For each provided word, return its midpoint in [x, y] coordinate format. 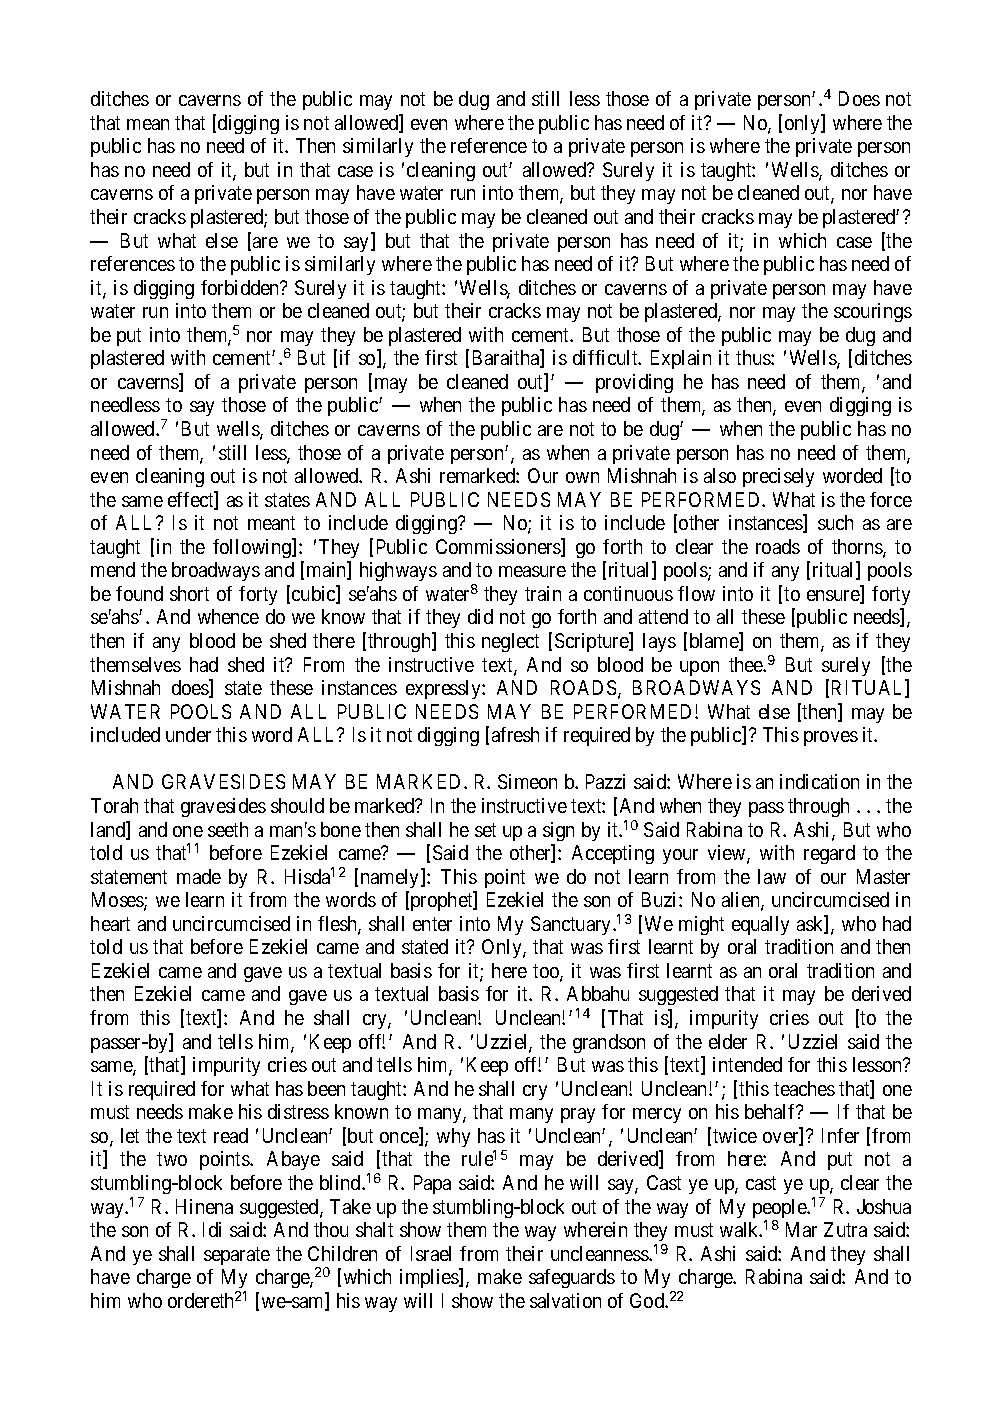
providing [634, 383]
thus [754, 357]
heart [110, 923]
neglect [510, 642]
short [189, 593]
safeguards [572, 1278]
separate [237, 1256]
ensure [834, 597]
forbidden [241, 287]
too [547, 972]
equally [760, 925]
